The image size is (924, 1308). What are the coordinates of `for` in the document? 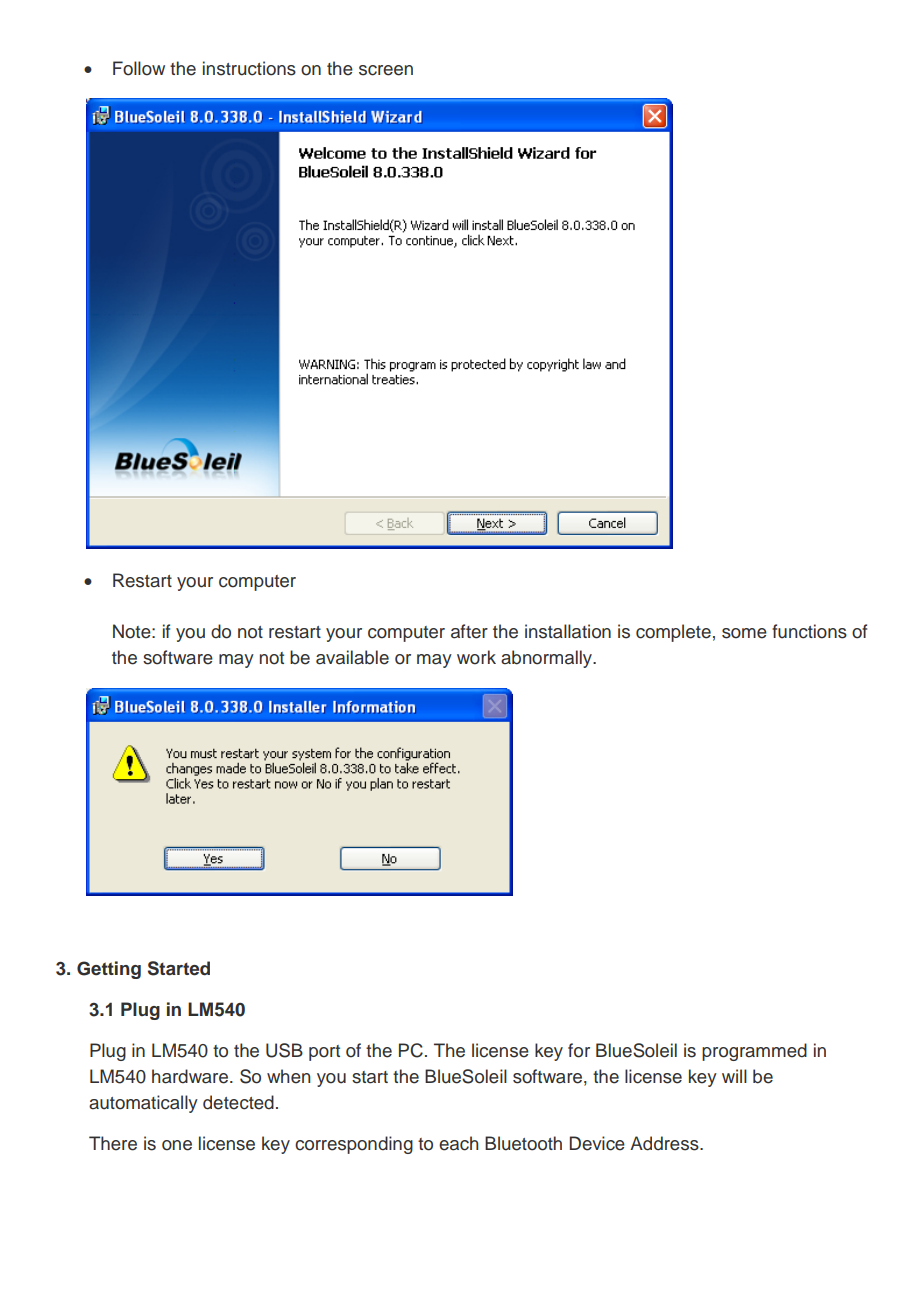 It's located at (579, 1050).
